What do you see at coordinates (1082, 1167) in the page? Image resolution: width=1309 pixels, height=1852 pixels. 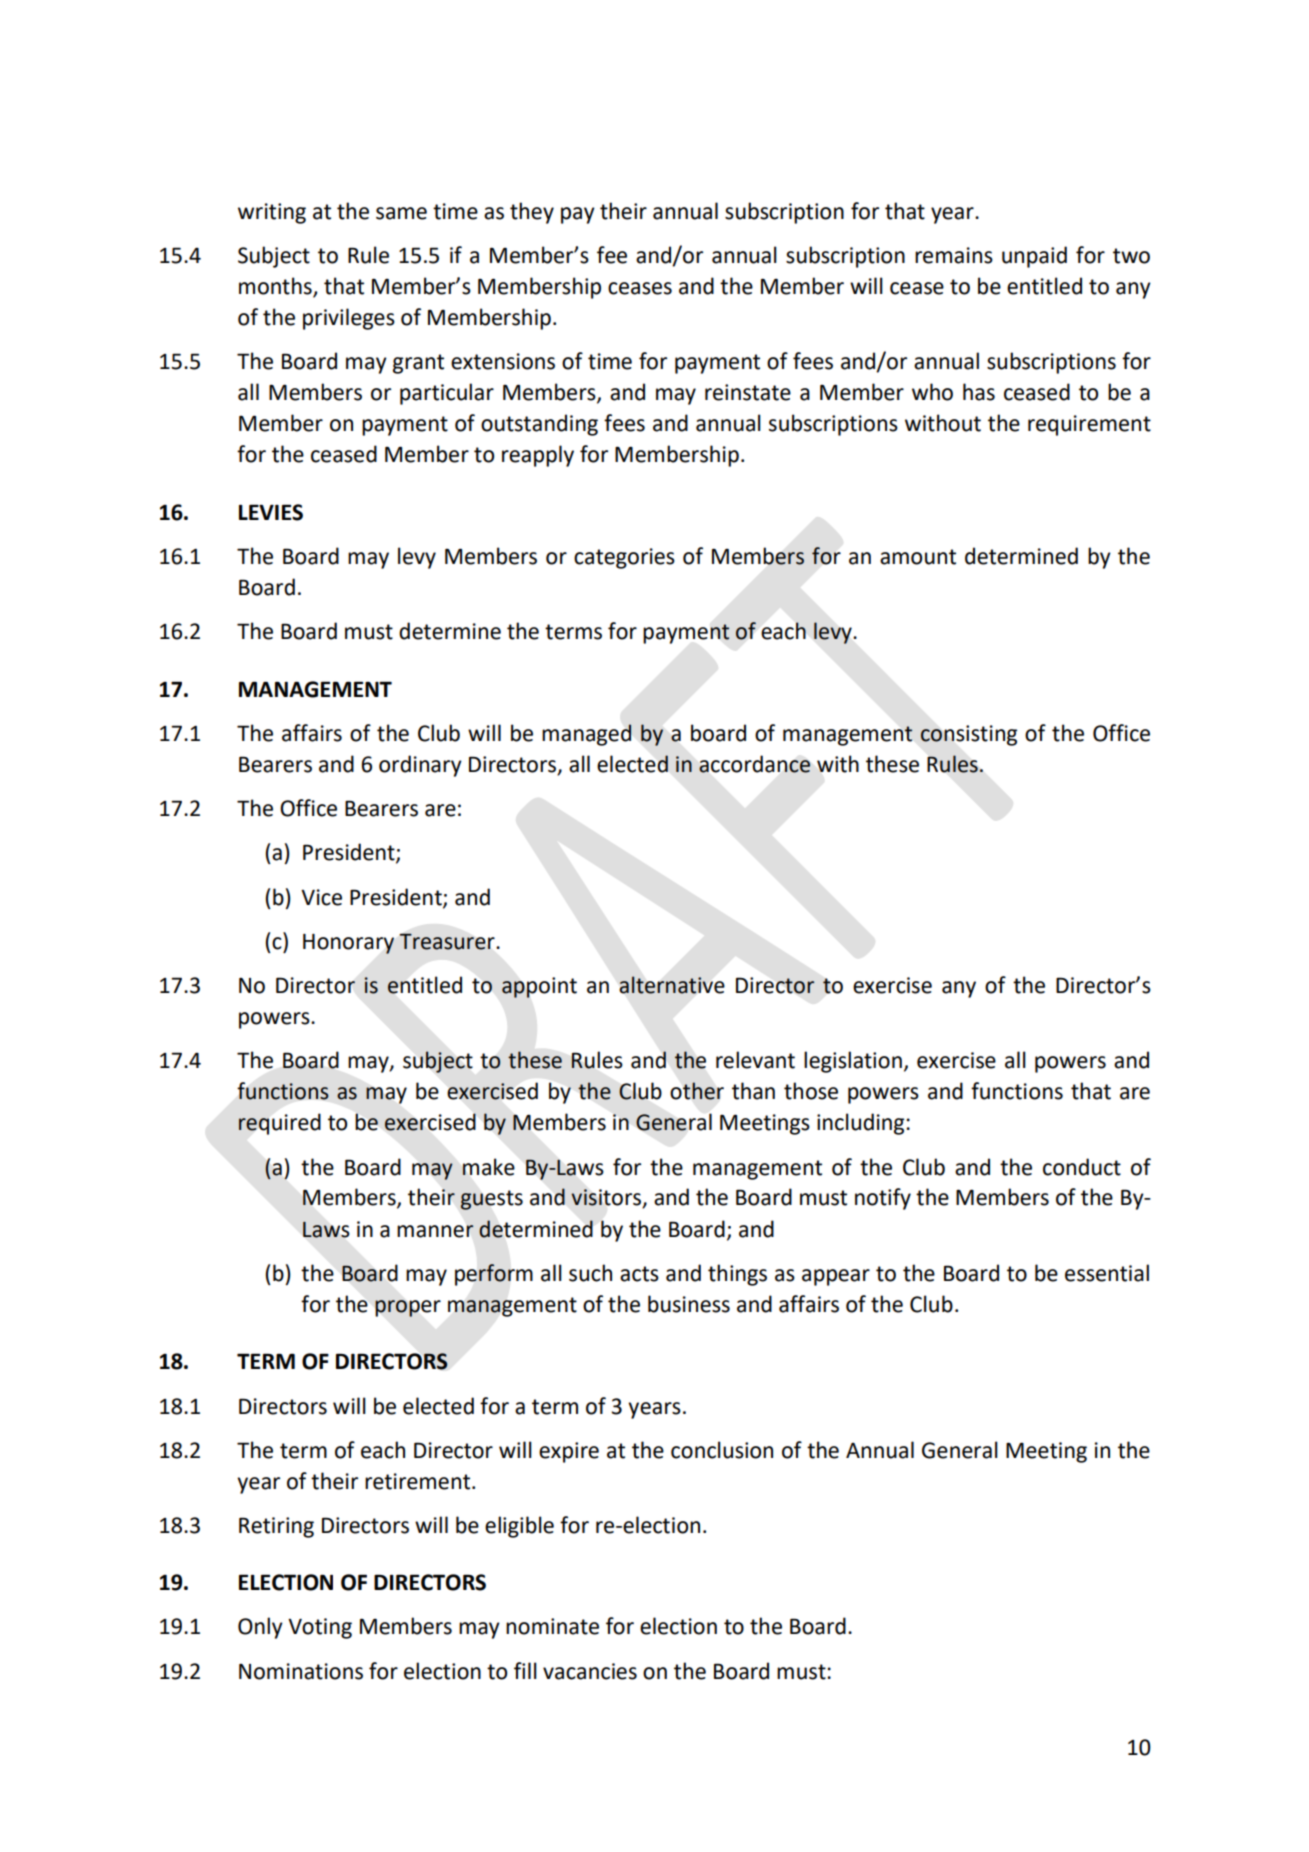 I see `conduct` at bounding box center [1082, 1167].
